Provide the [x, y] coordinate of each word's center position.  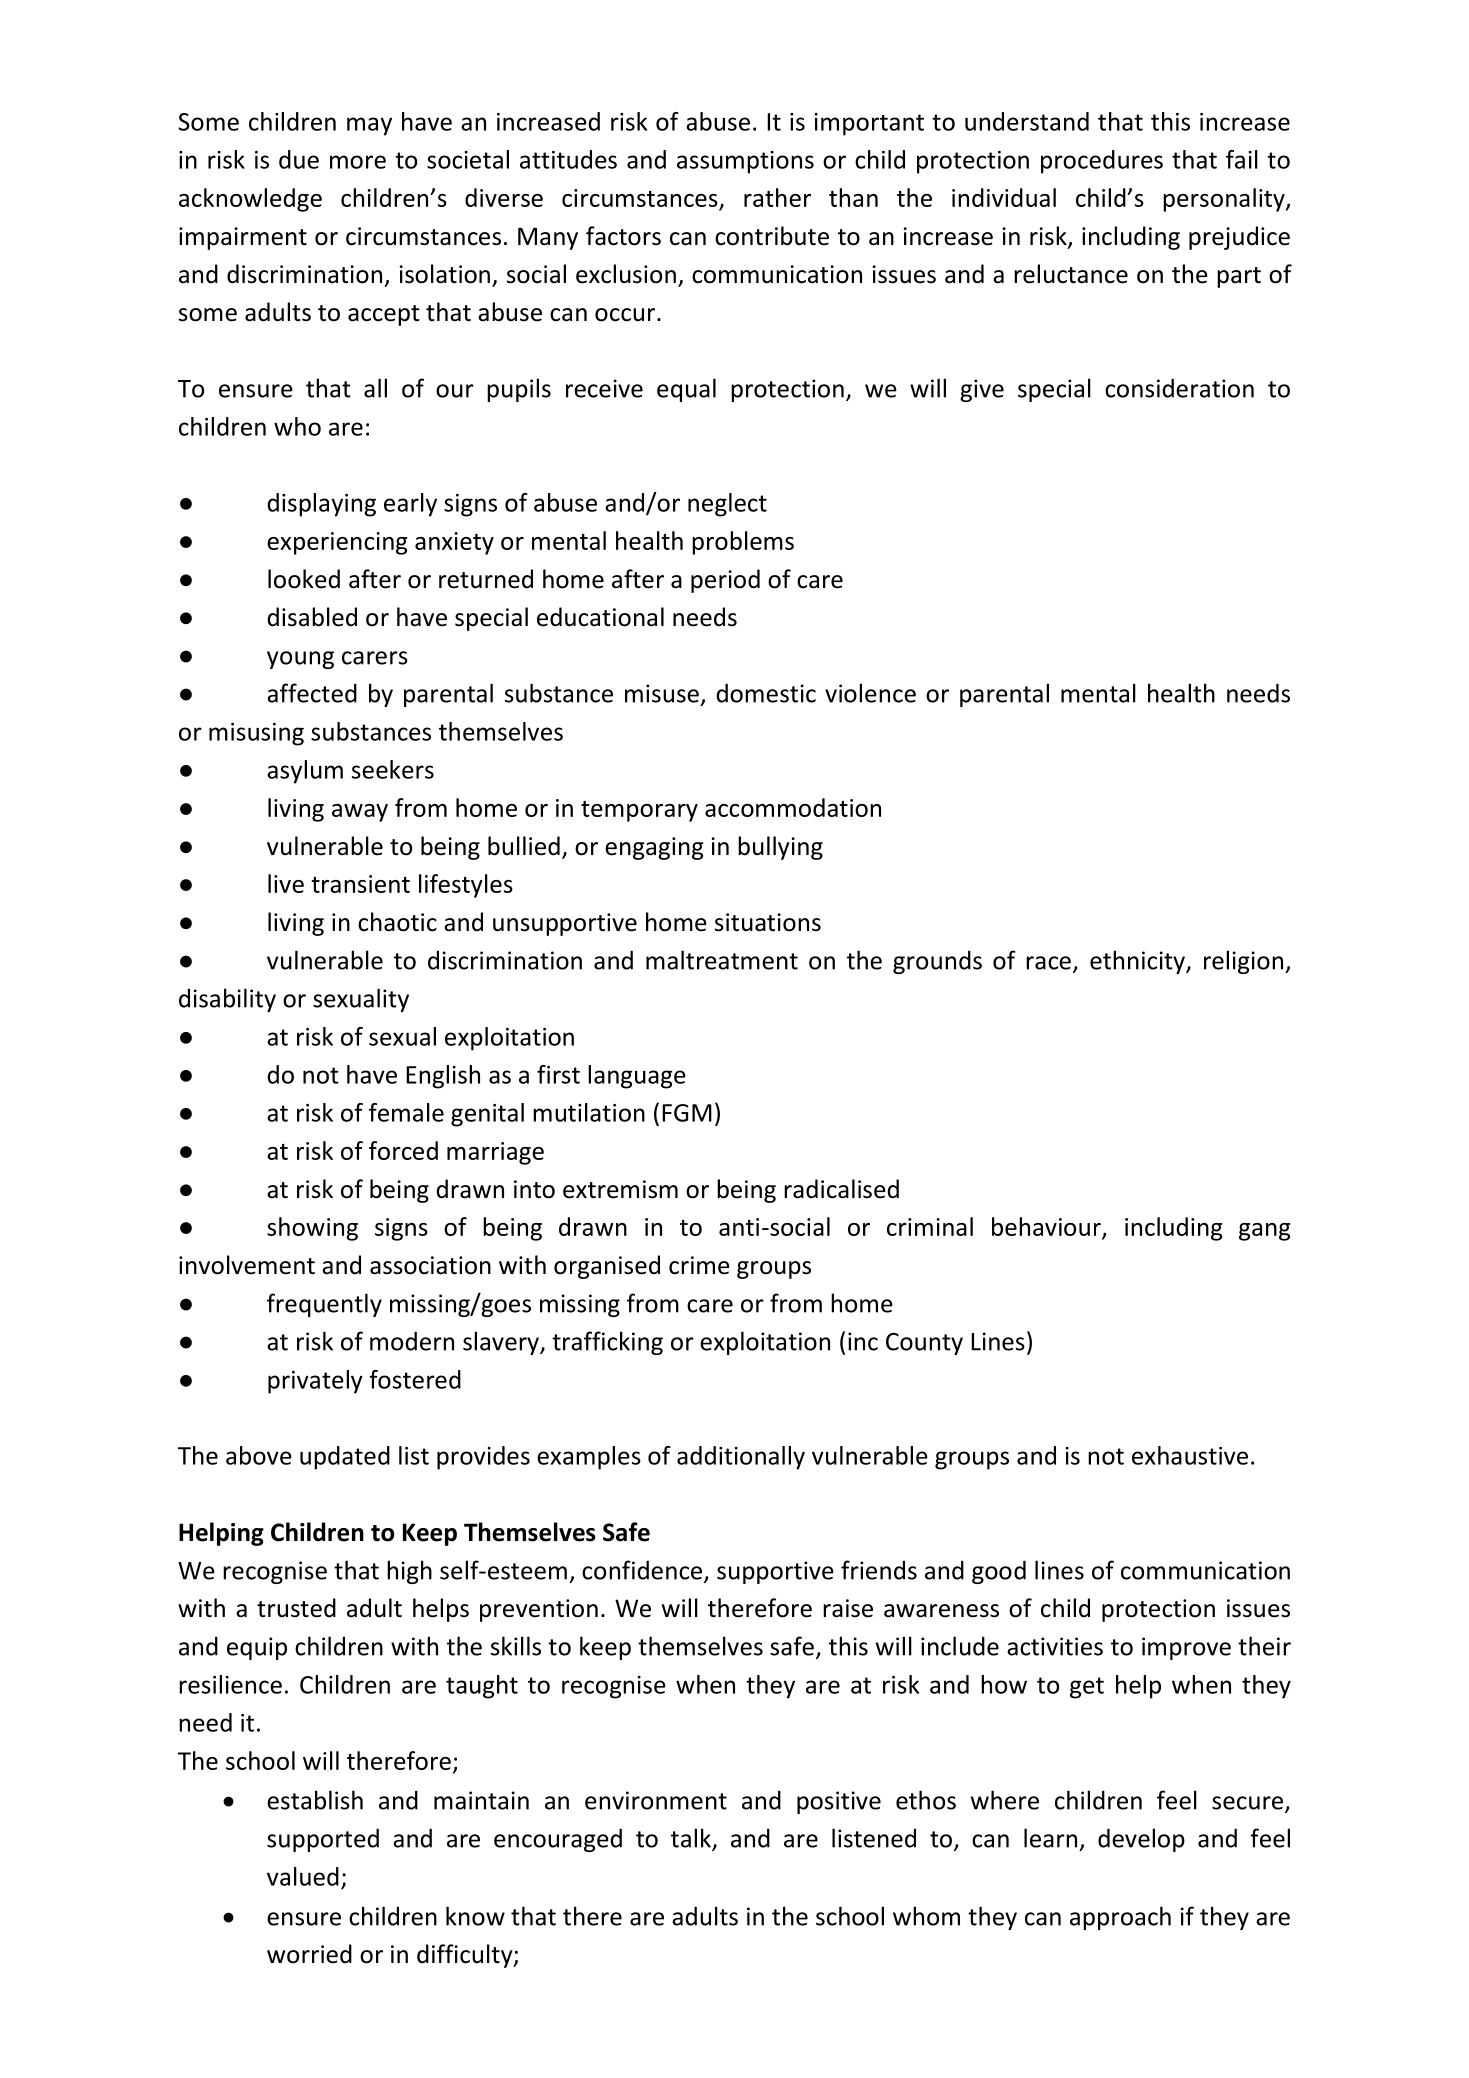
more [358, 162]
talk [692, 1839]
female [406, 1112]
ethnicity [1138, 962]
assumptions [745, 162]
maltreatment [722, 960]
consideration [1179, 388]
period [725, 581]
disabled [312, 617]
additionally [741, 1458]
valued [303, 1876]
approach [1120, 1918]
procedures [1102, 162]
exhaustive [1190, 1455]
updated [345, 1458]
